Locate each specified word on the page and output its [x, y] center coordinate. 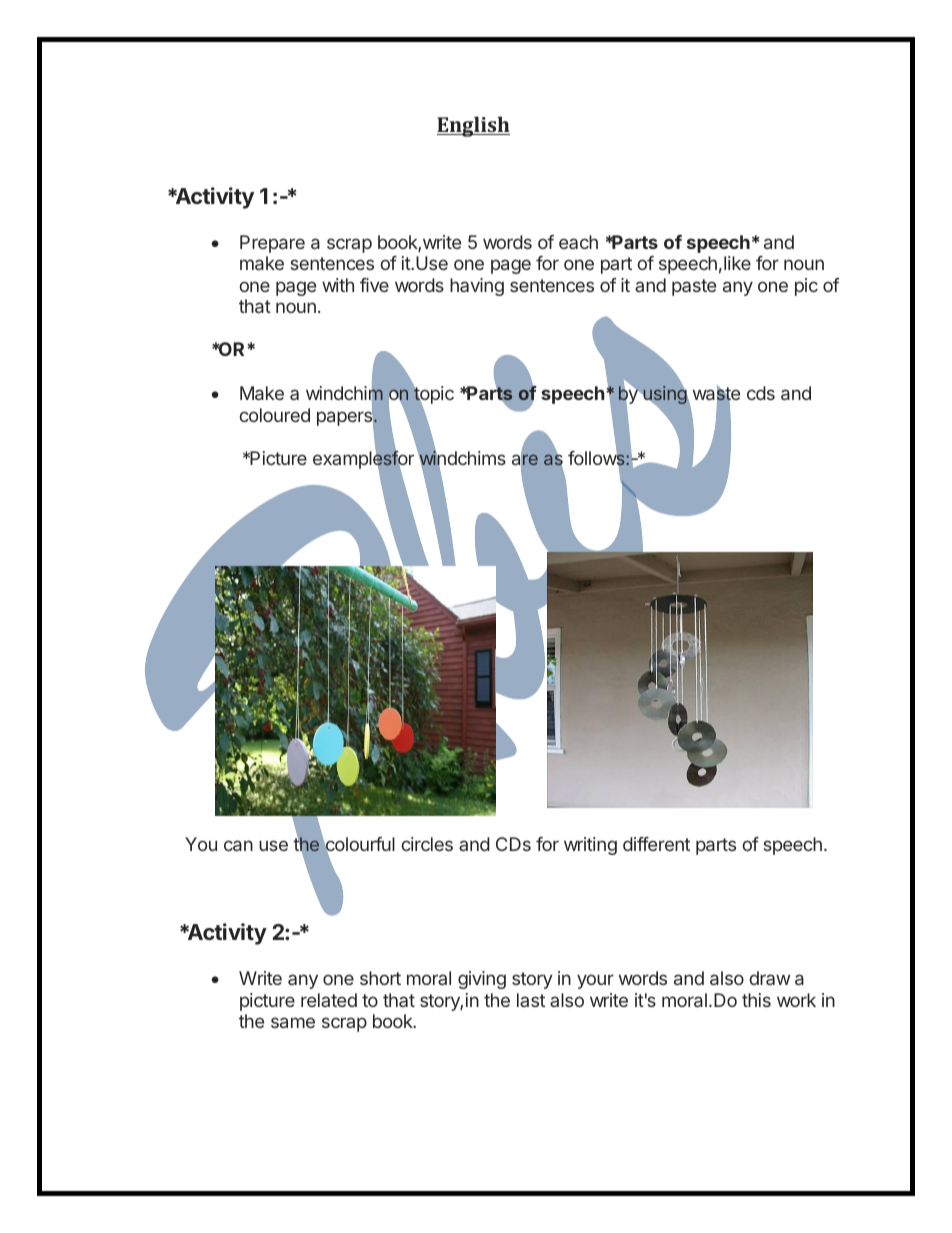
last [531, 1000]
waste [716, 395]
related [329, 1000]
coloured [274, 415]
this [756, 1000]
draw [769, 978]
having [477, 287]
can [238, 845]
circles [427, 844]
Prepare [272, 244]
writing [590, 846]
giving [482, 980]
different [656, 844]
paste [694, 287]
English [473, 126]
